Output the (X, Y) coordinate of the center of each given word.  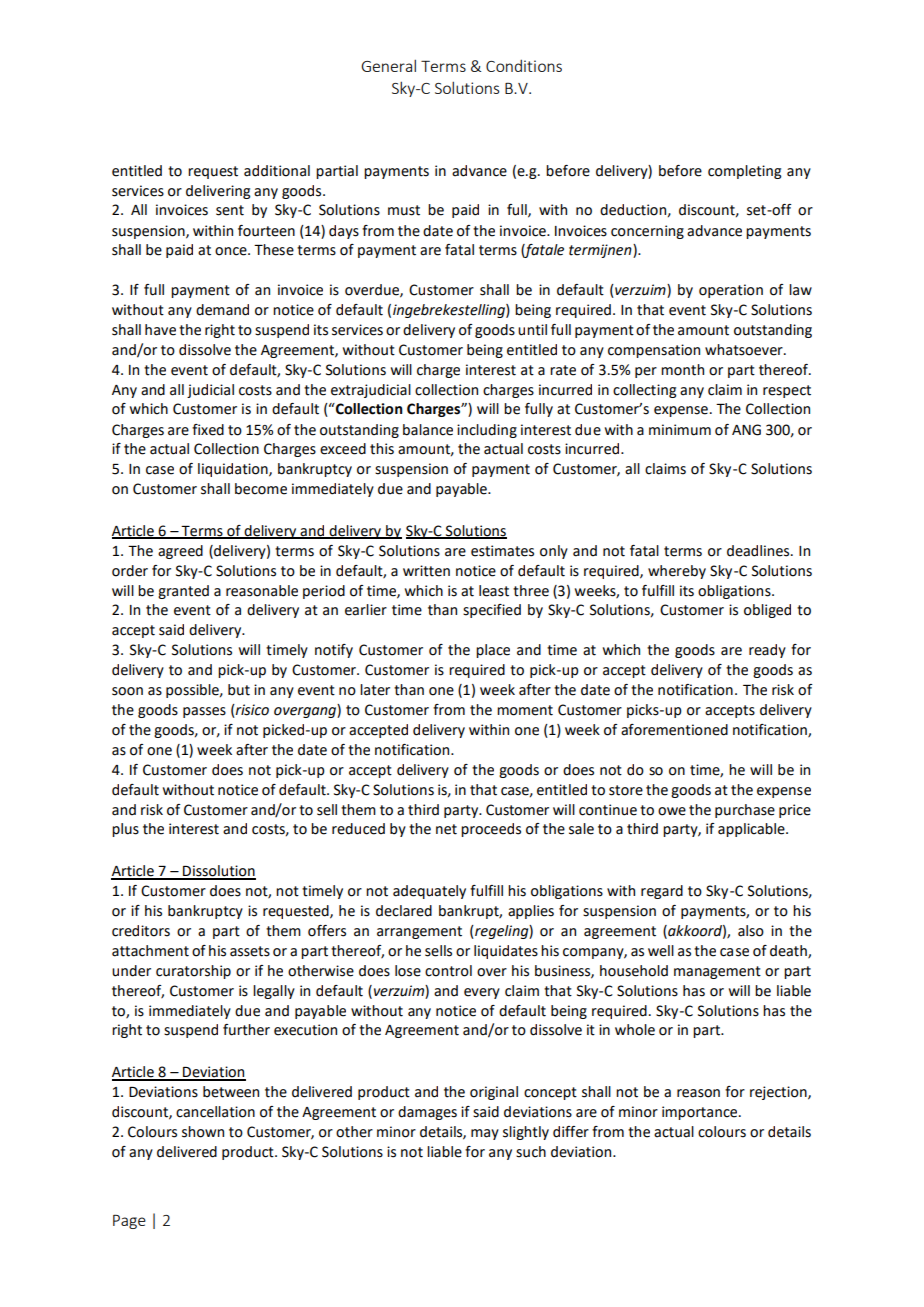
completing (744, 172)
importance (701, 1113)
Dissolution (218, 872)
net (446, 829)
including (487, 431)
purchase (745, 811)
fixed (208, 430)
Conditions (524, 66)
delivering (218, 192)
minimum (680, 430)
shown (203, 1132)
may (485, 1134)
